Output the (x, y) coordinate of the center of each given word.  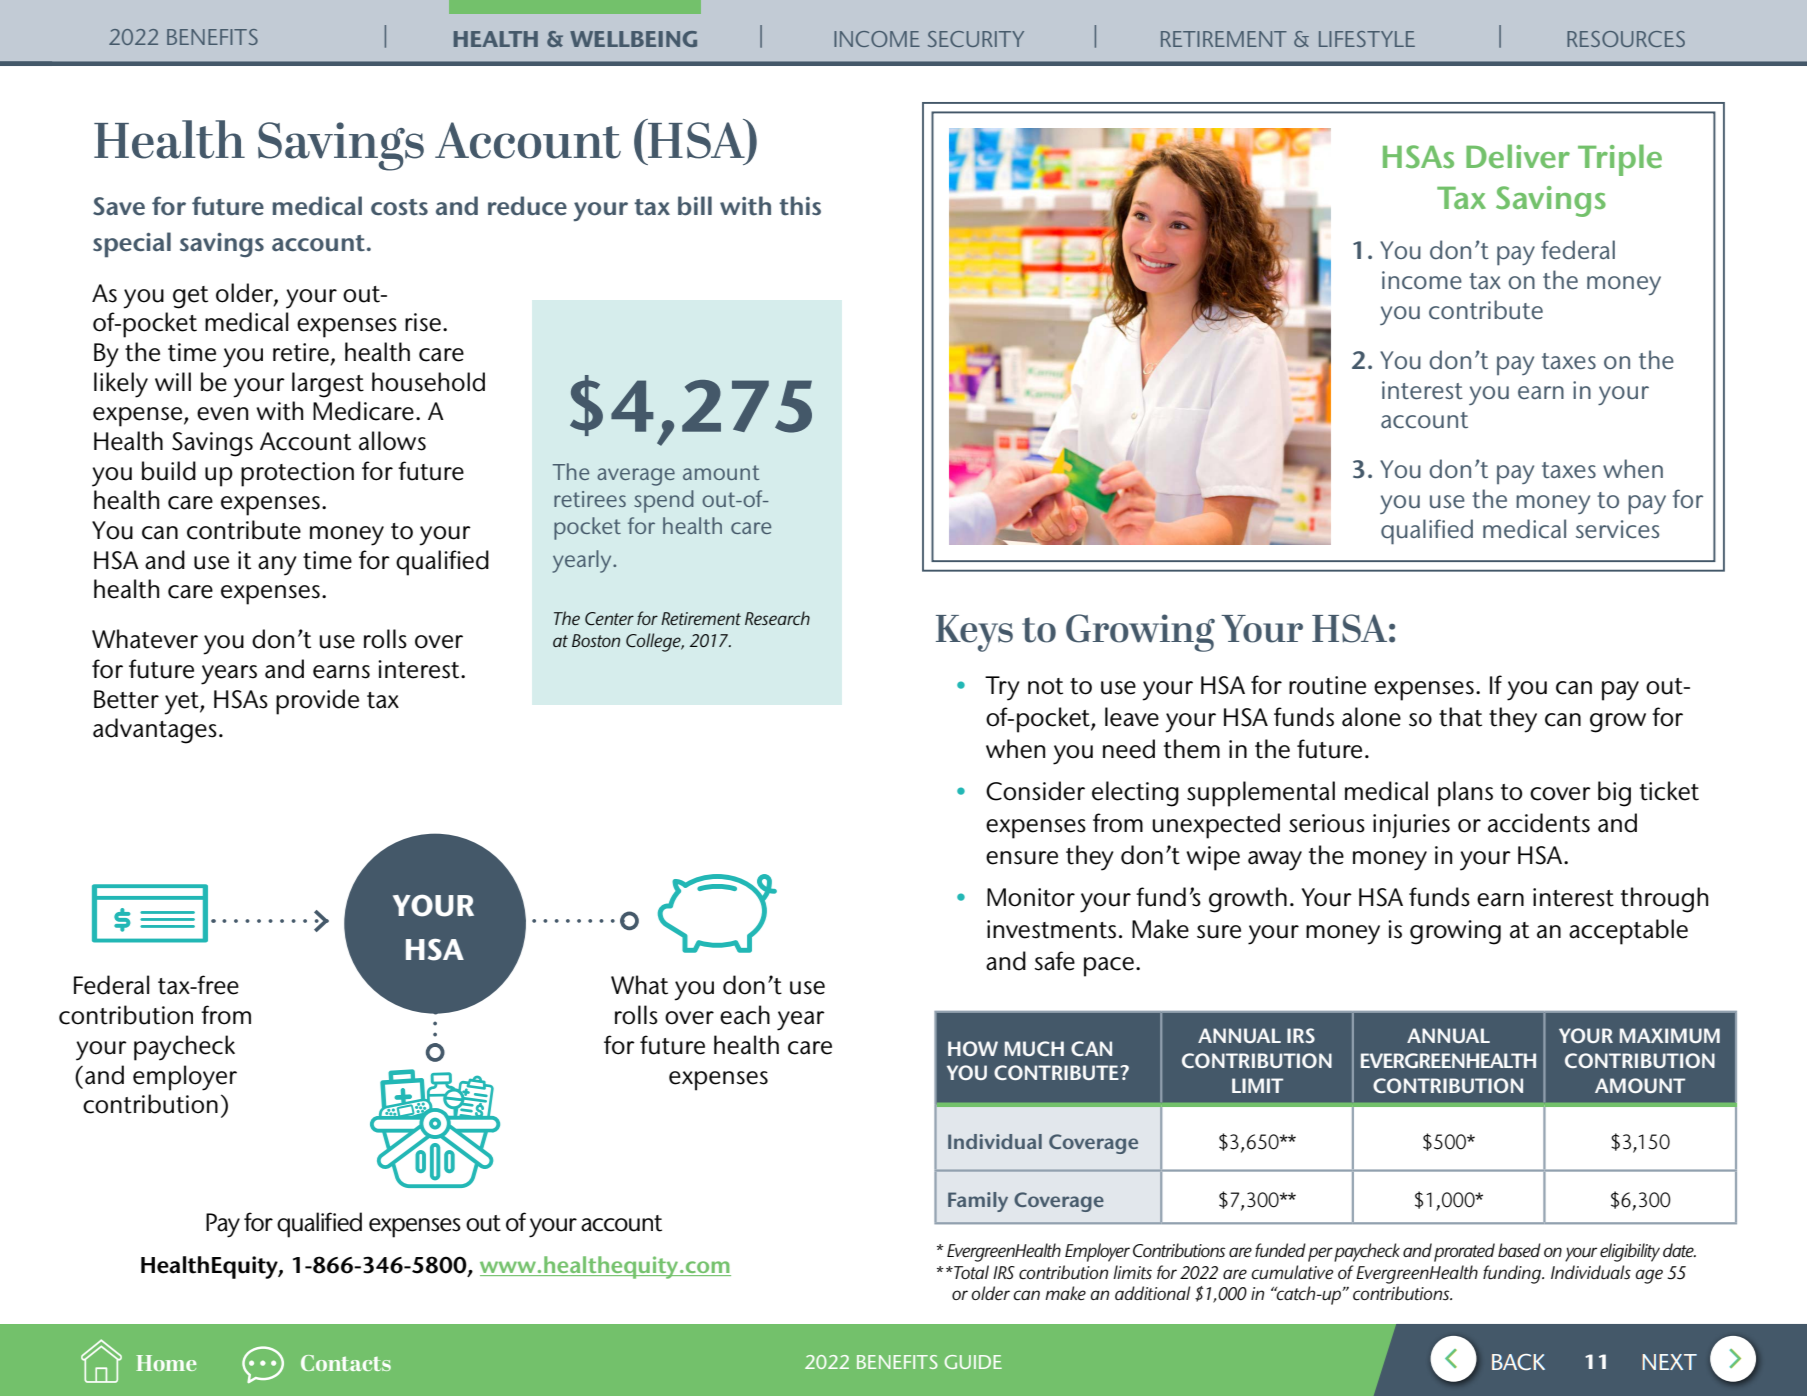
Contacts (346, 1363)
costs (399, 207)
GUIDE (973, 1362)
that (1460, 717)
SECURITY (976, 39)
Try (1002, 688)
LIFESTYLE (1367, 39)
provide (317, 702)
